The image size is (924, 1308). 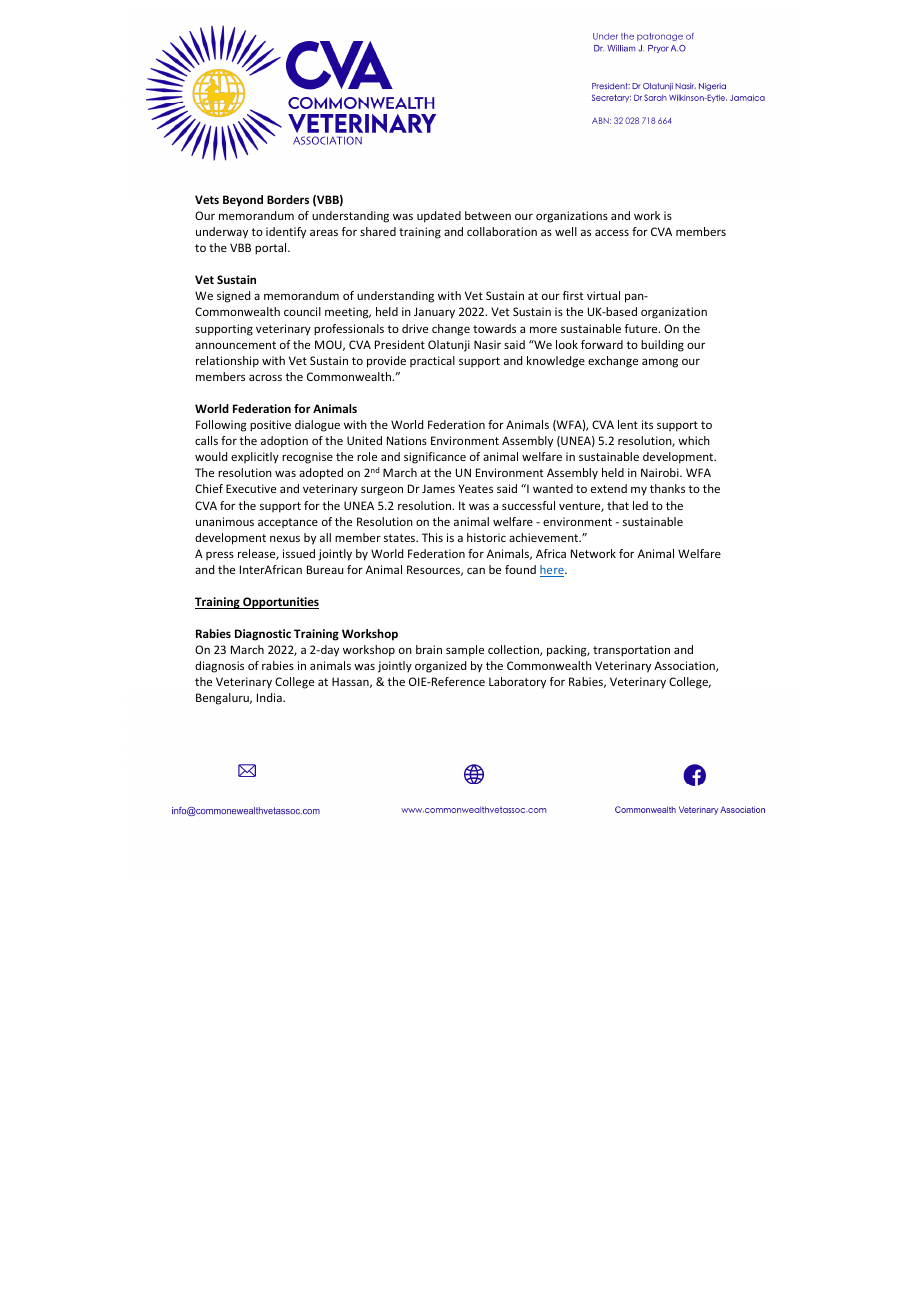 What do you see at coordinates (439, 217) in the document?
I see `updated` at bounding box center [439, 217].
